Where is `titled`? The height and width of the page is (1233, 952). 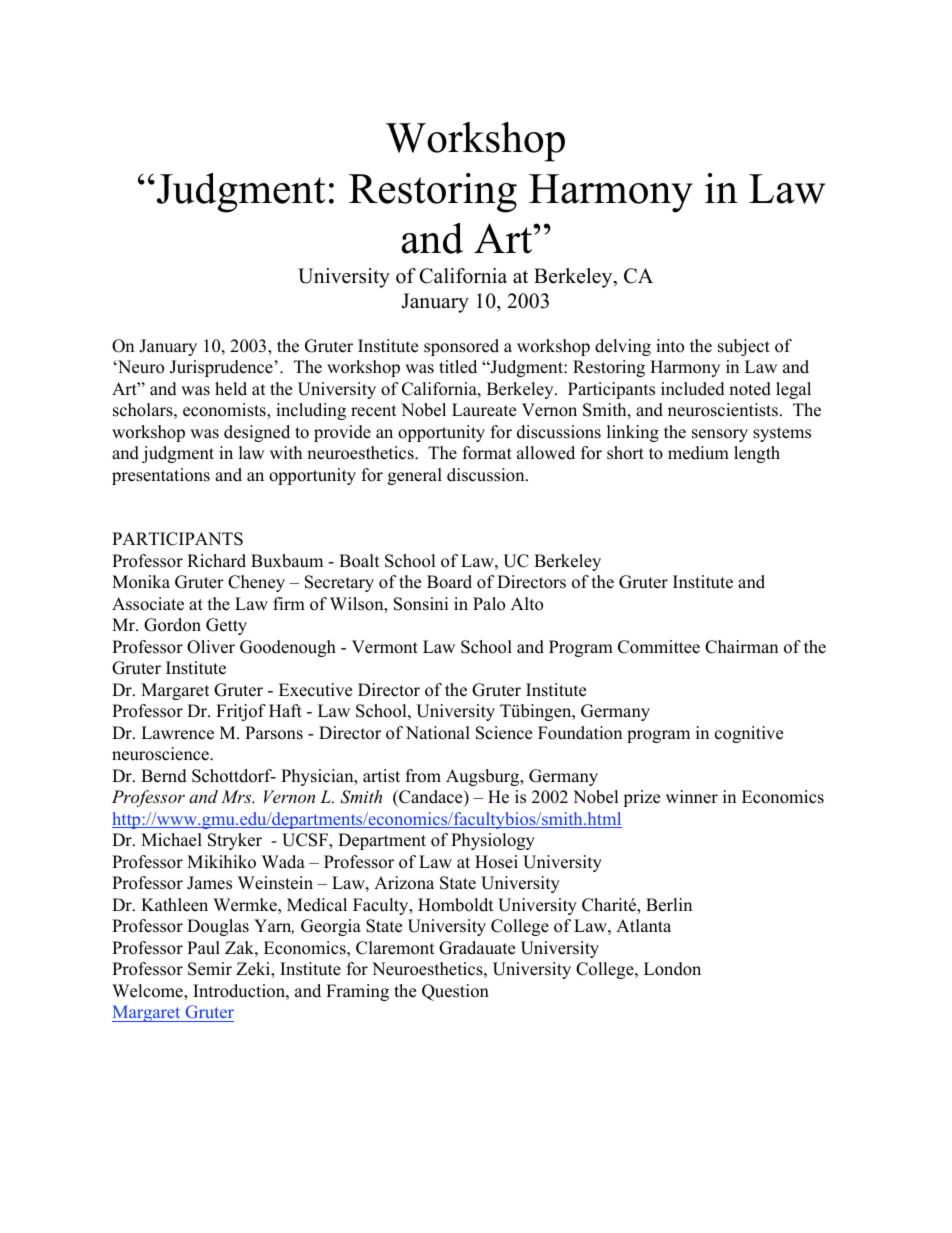
titled is located at coordinates (458, 367).
